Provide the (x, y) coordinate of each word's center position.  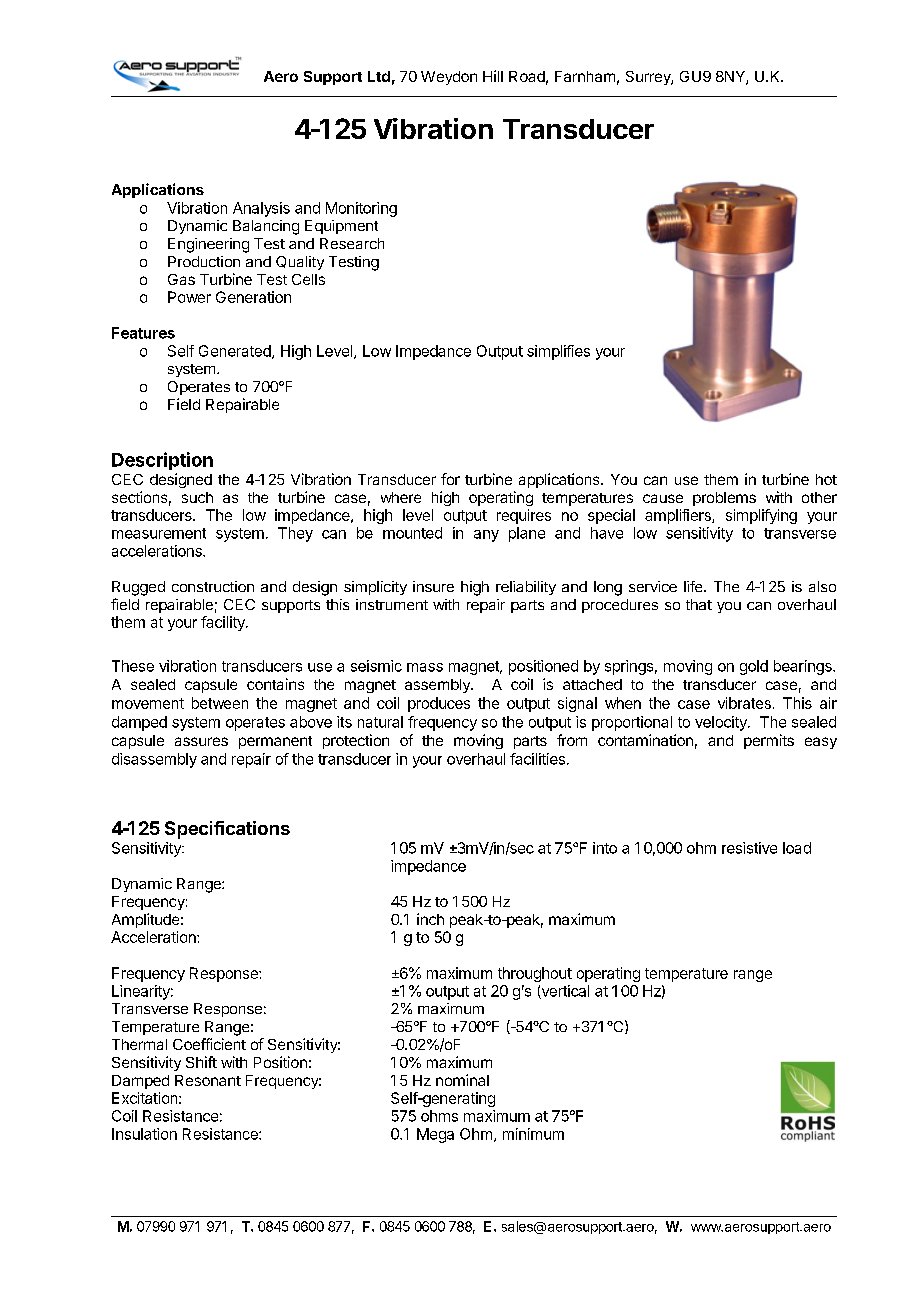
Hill (493, 76)
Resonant (208, 1080)
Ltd (379, 76)
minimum (533, 1134)
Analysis (261, 209)
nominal (462, 1080)
